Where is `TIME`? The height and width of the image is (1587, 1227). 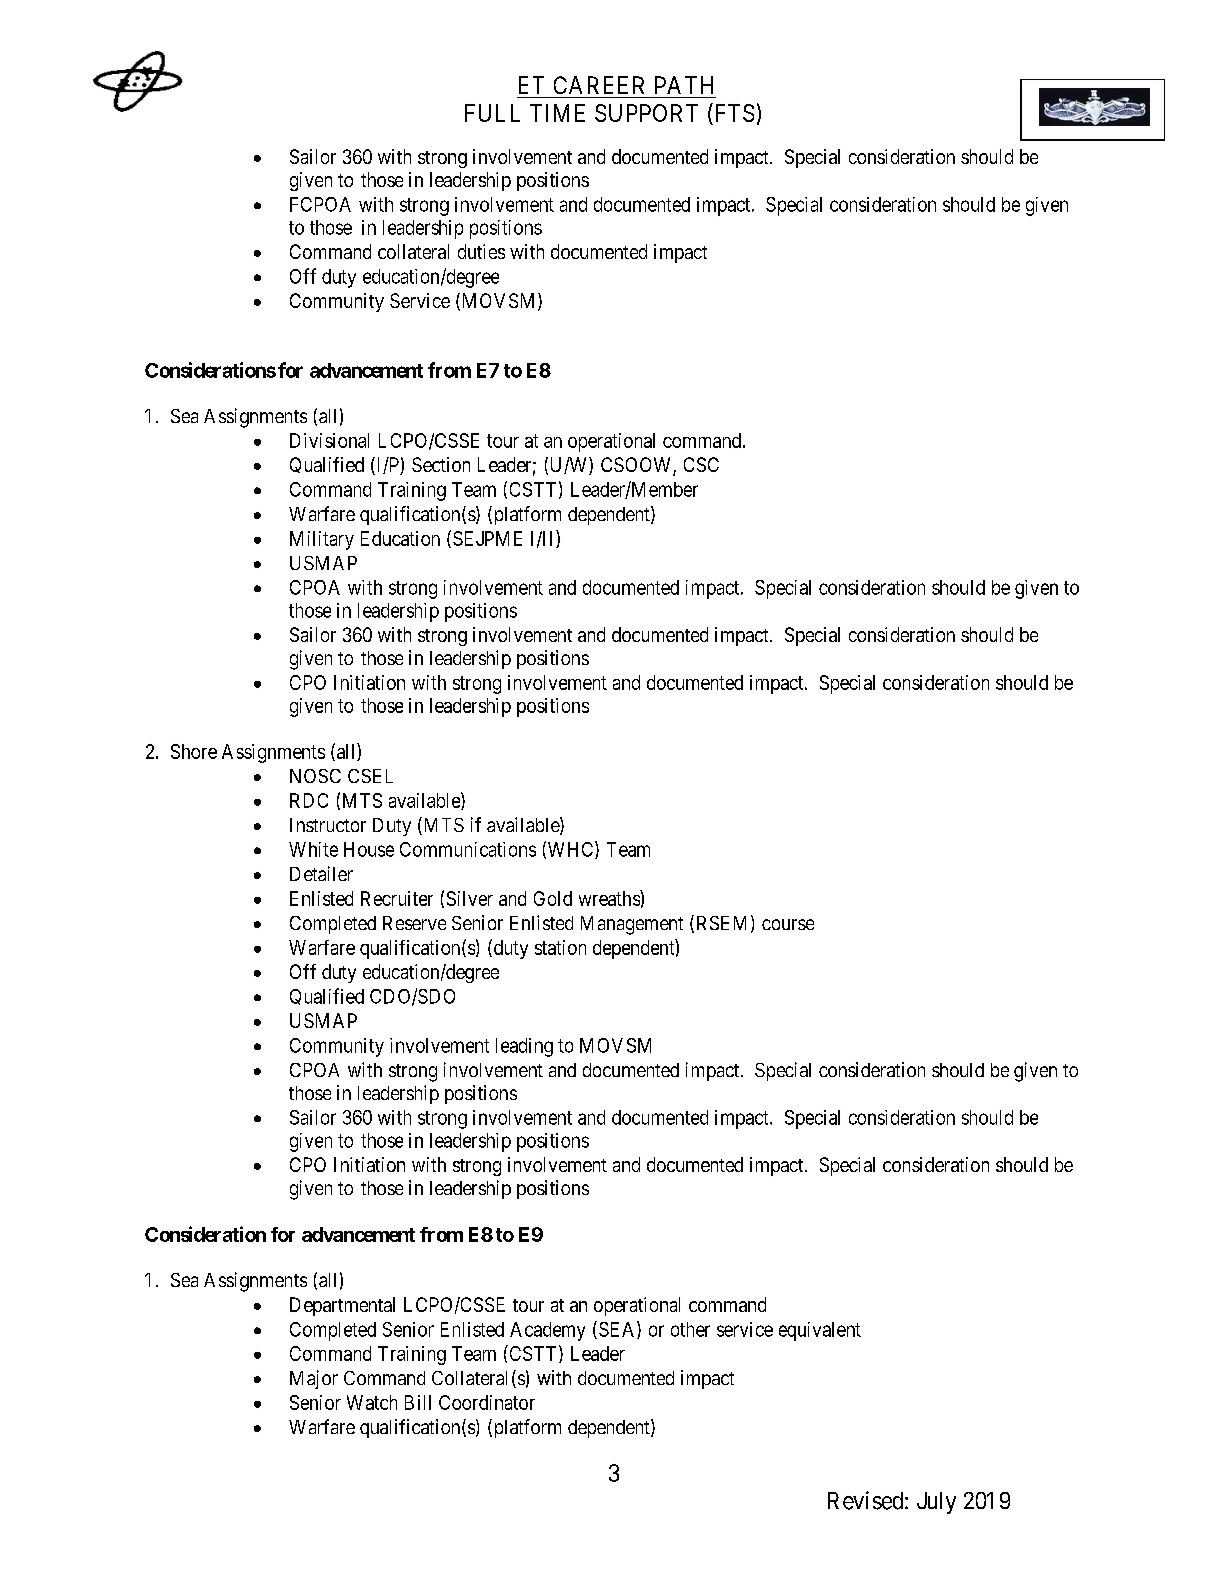
TIME is located at coordinates (557, 113).
